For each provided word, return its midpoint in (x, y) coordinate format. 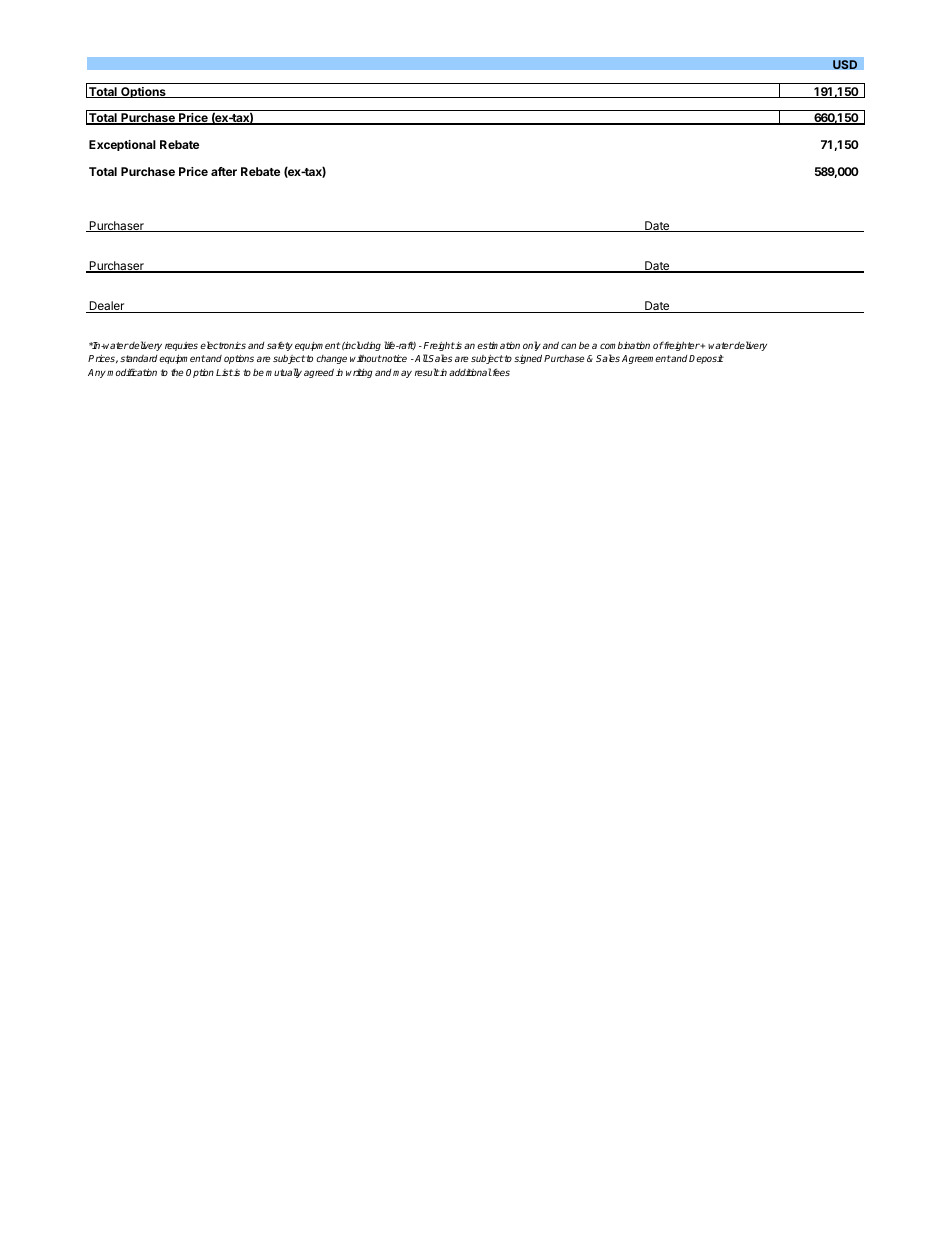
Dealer (107, 307)
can (568, 346)
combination (625, 345)
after (224, 171)
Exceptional (122, 145)
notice (394, 358)
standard (138, 358)
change (331, 359)
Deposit (706, 359)
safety (280, 346)
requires (181, 346)
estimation (498, 345)
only (532, 346)
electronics (223, 345)
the (177, 372)
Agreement (646, 359)
